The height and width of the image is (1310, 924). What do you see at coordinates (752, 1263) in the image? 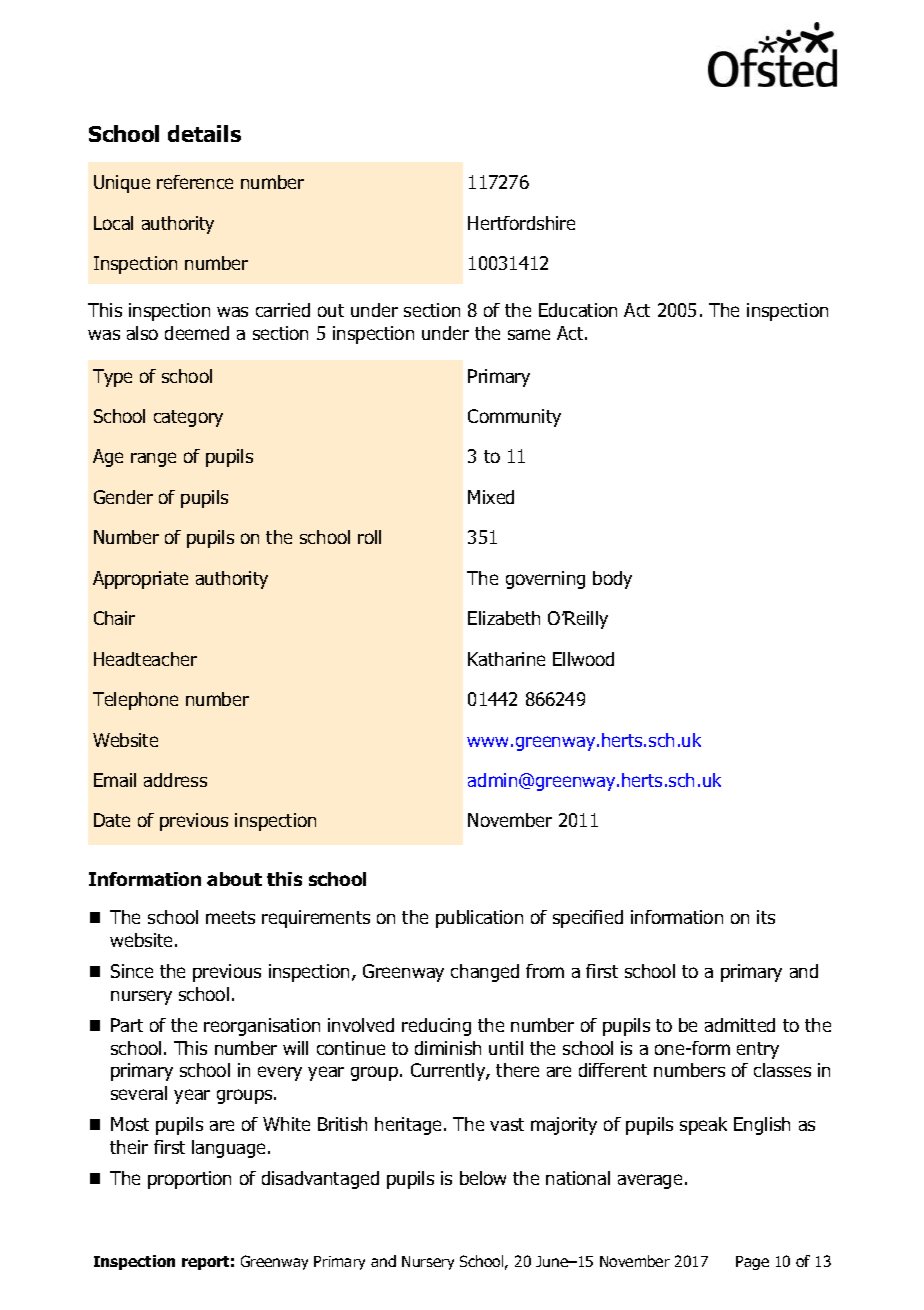
I see `Page` at bounding box center [752, 1263].
